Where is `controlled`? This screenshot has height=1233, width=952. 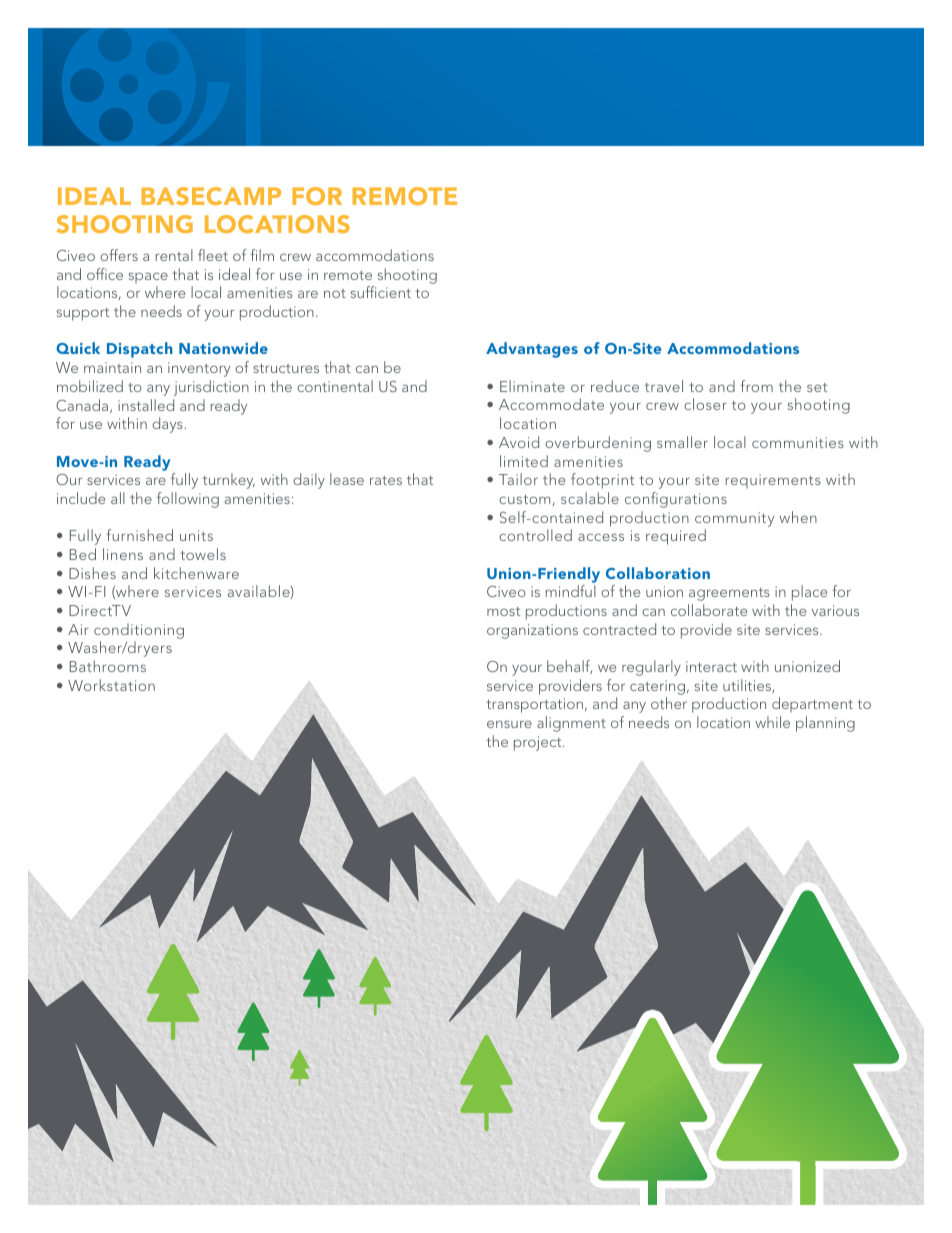 controlled is located at coordinates (535, 535).
